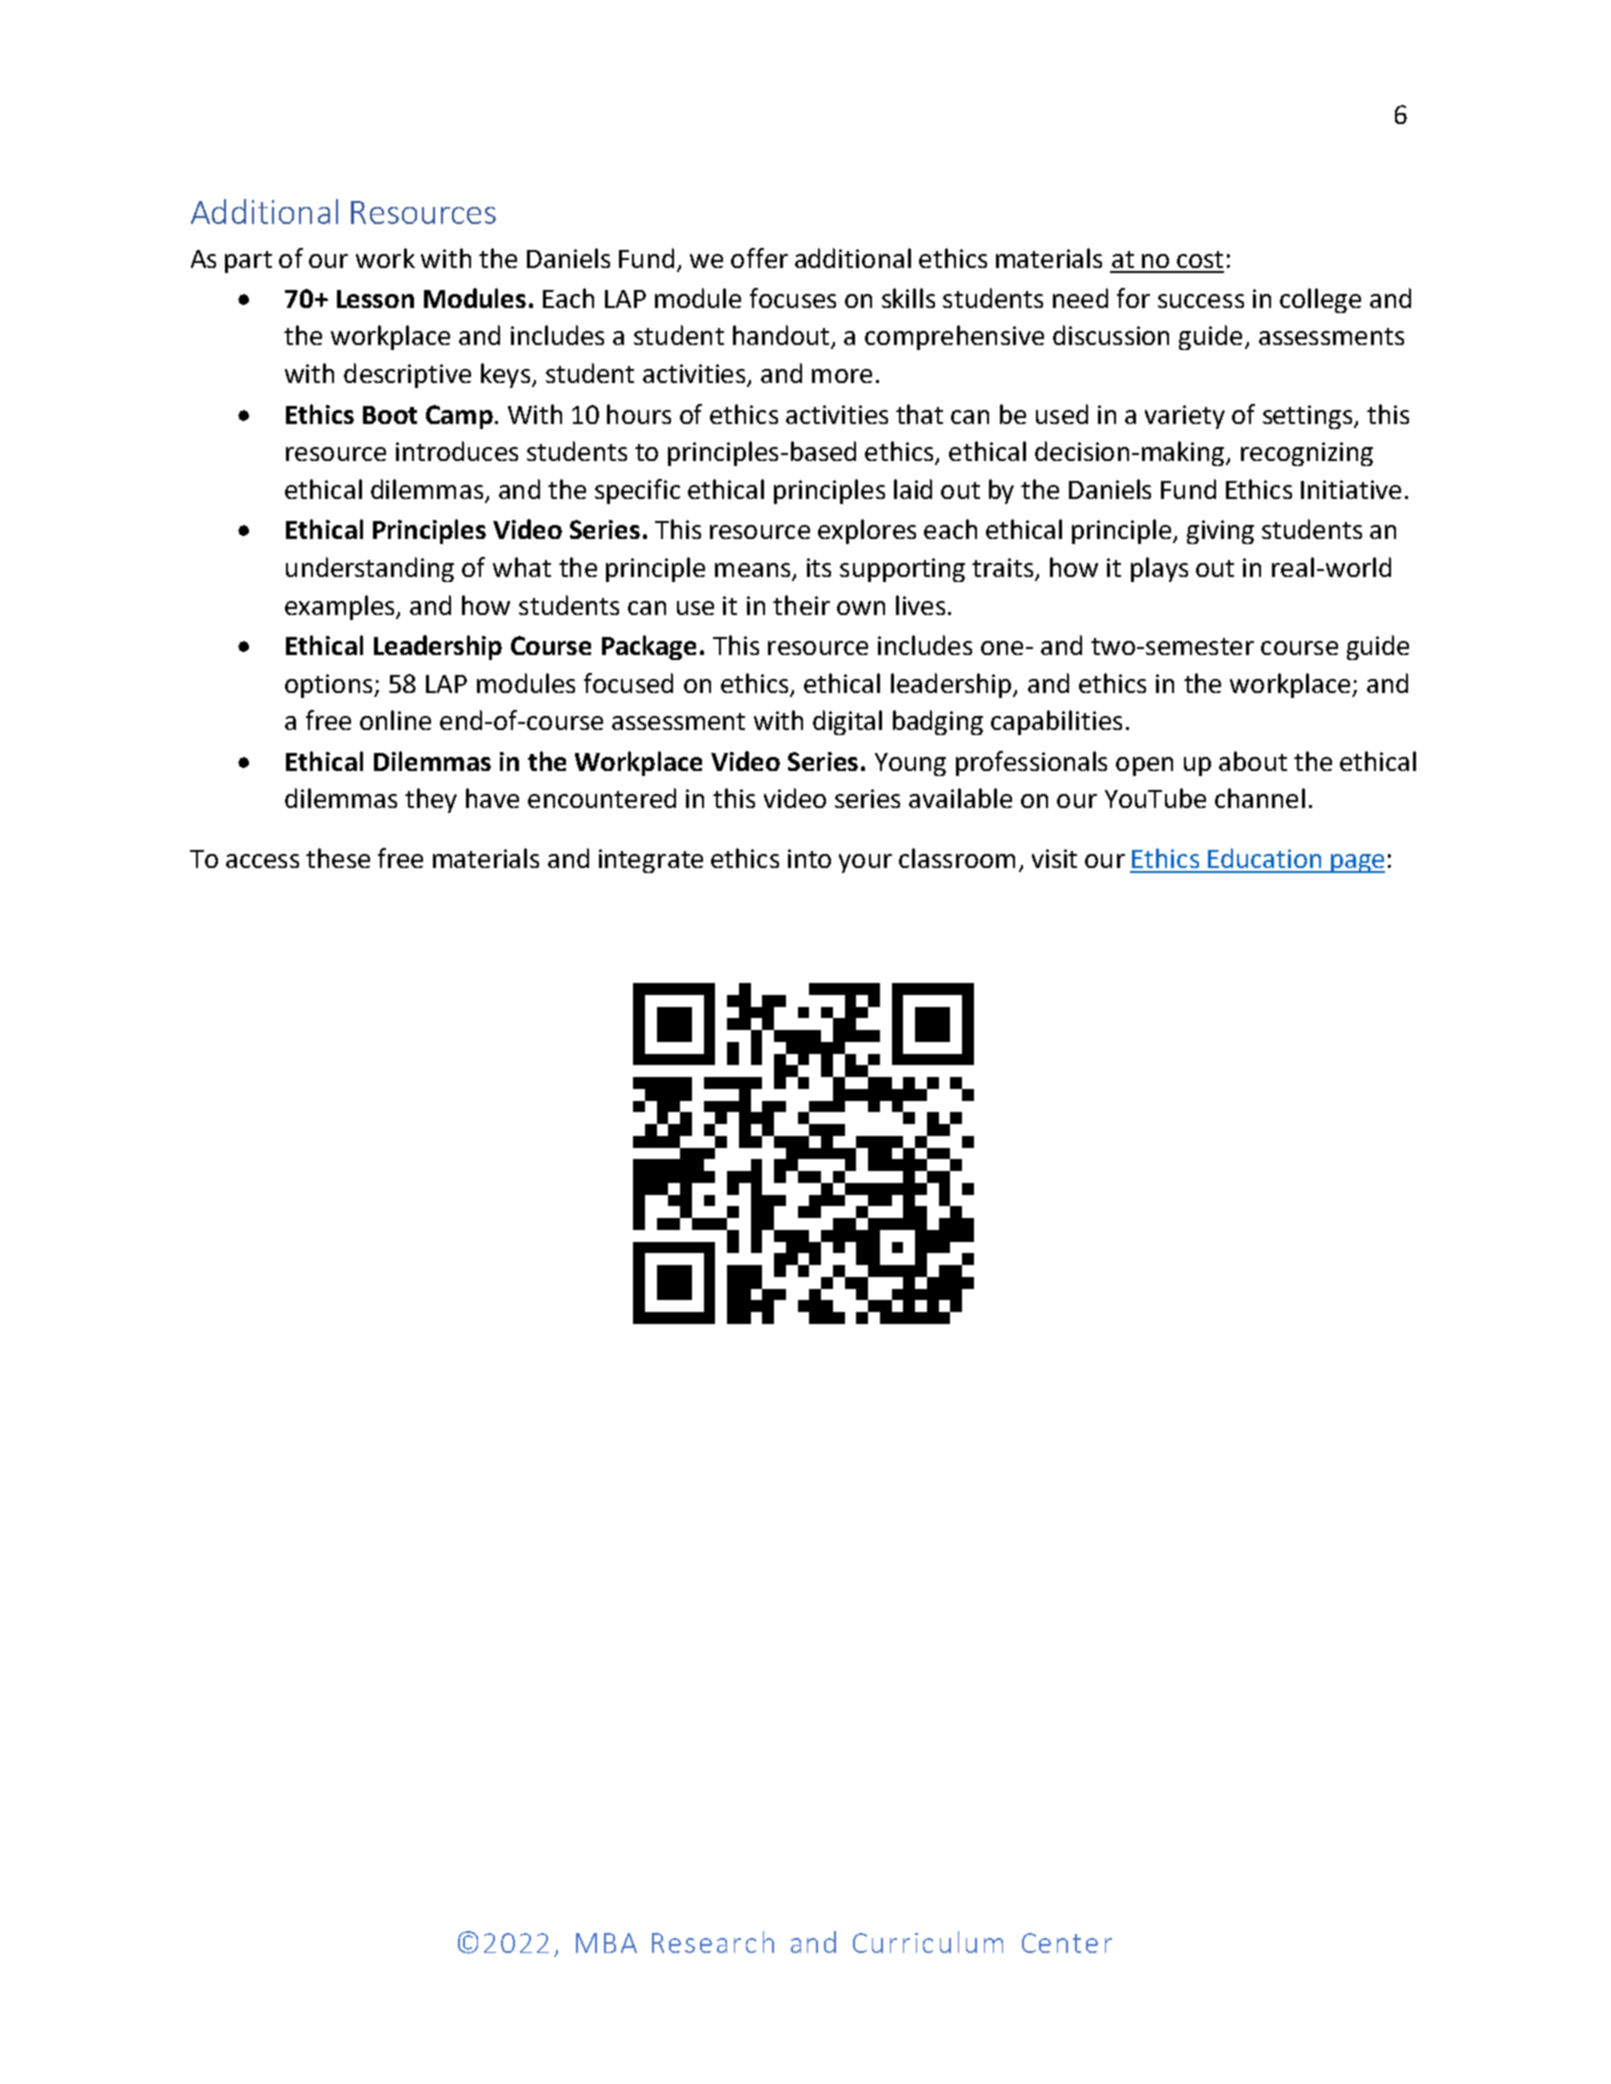  I want to click on online, so click(395, 720).
